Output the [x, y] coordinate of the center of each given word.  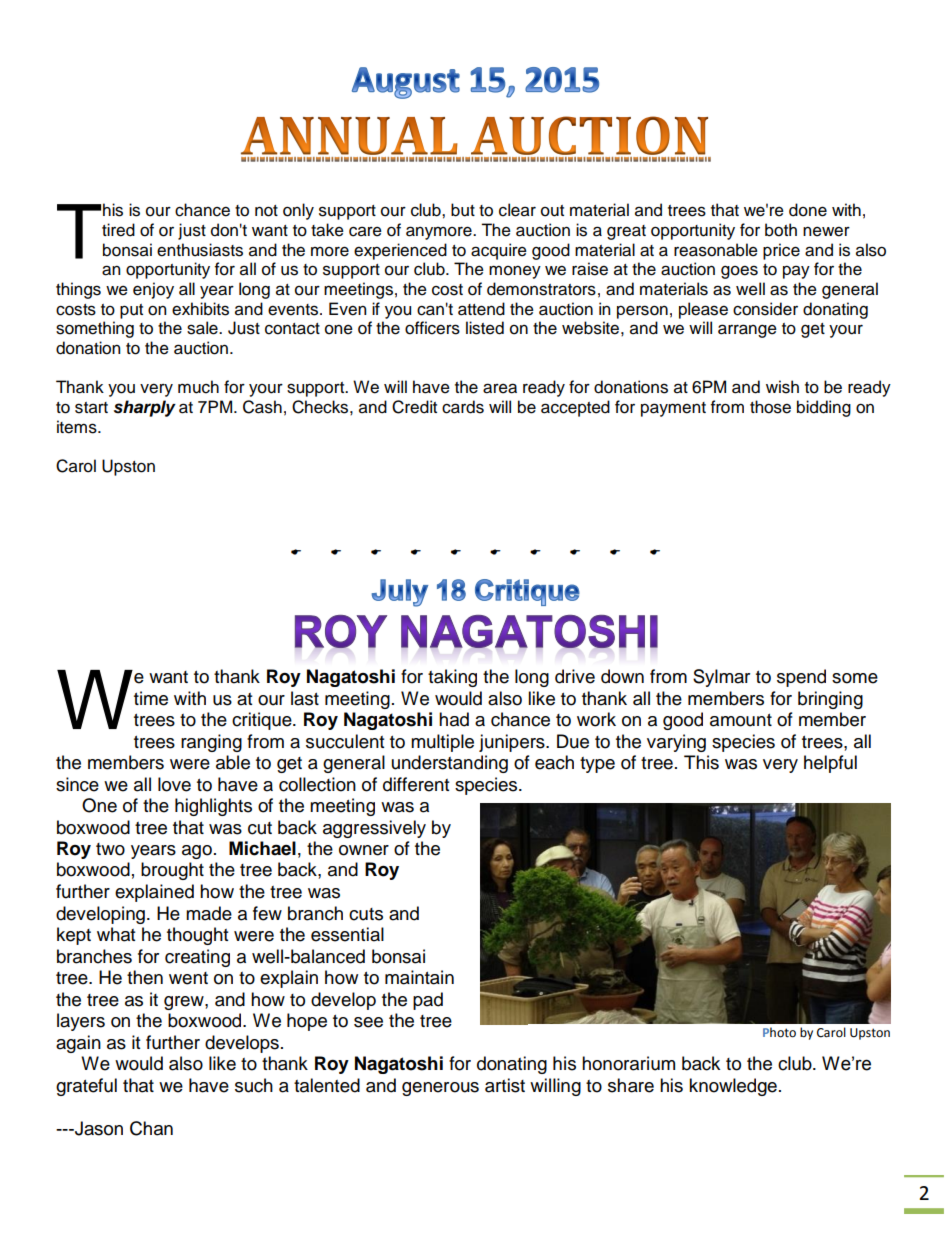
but [463, 210]
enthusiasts [200, 250]
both [781, 230]
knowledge [733, 1087]
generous [440, 1089]
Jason [98, 1128]
